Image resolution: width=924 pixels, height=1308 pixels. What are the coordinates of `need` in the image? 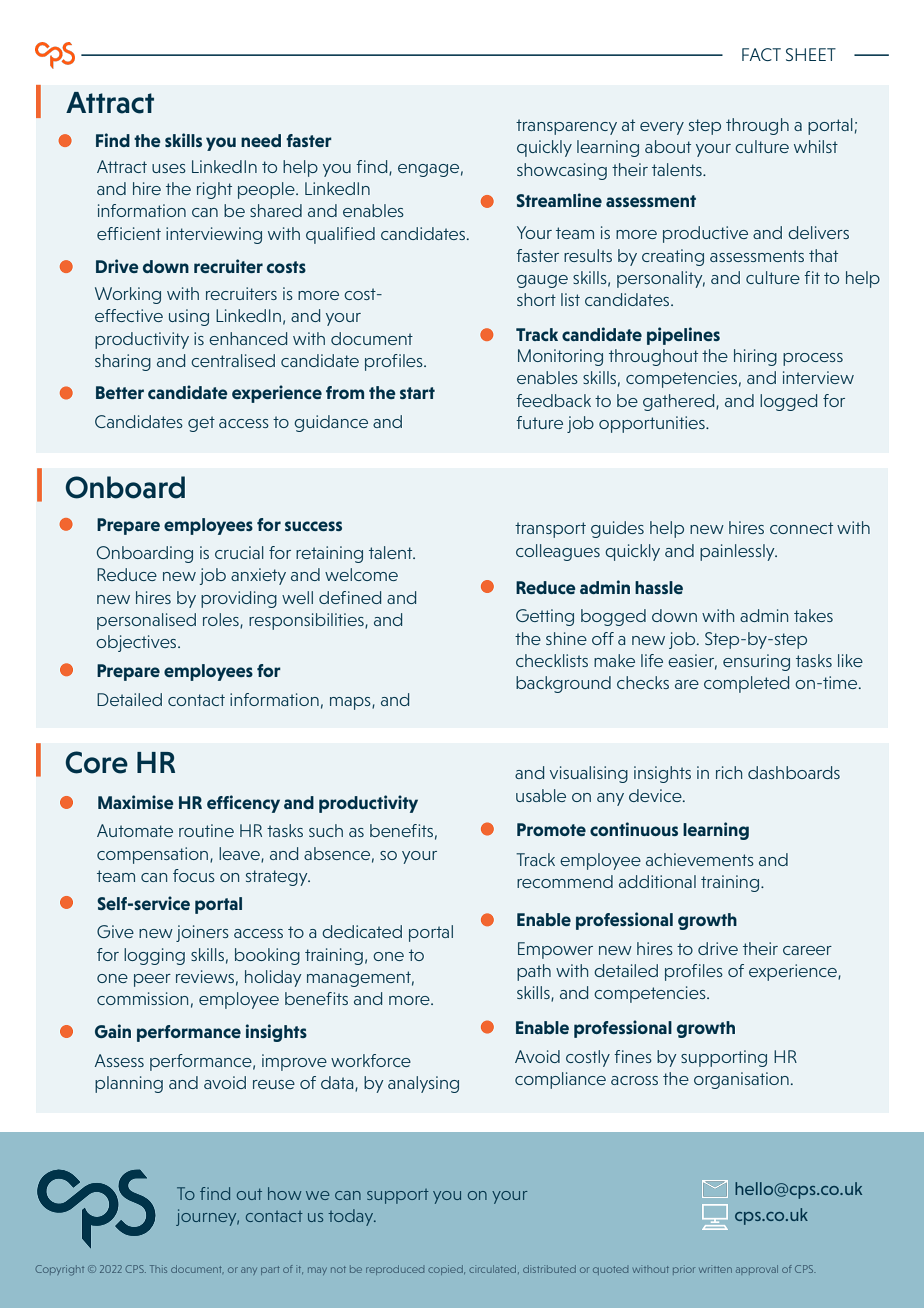 It's located at (261, 140).
